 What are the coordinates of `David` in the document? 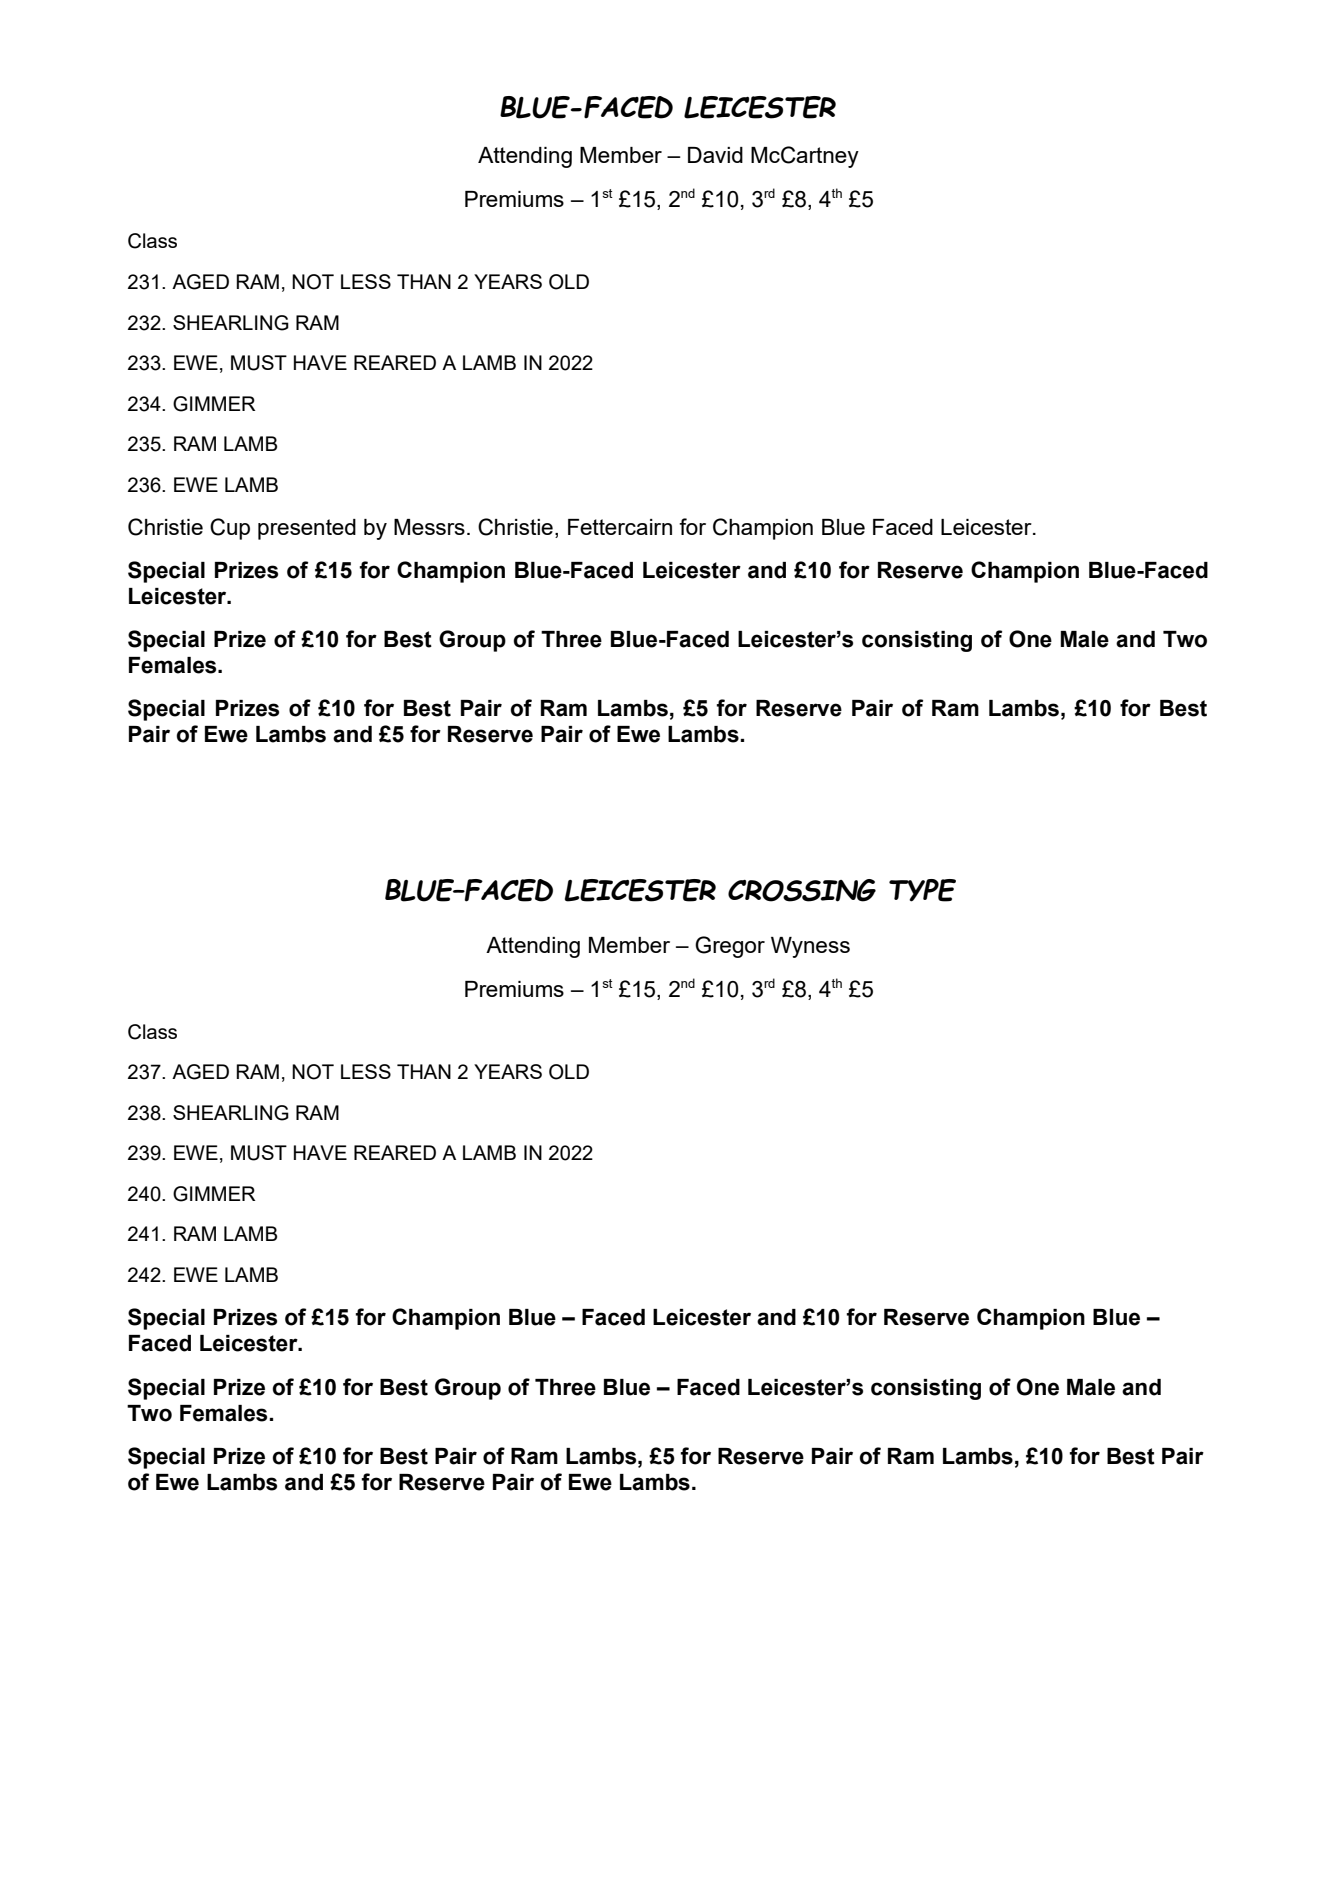 It's located at (715, 155).
